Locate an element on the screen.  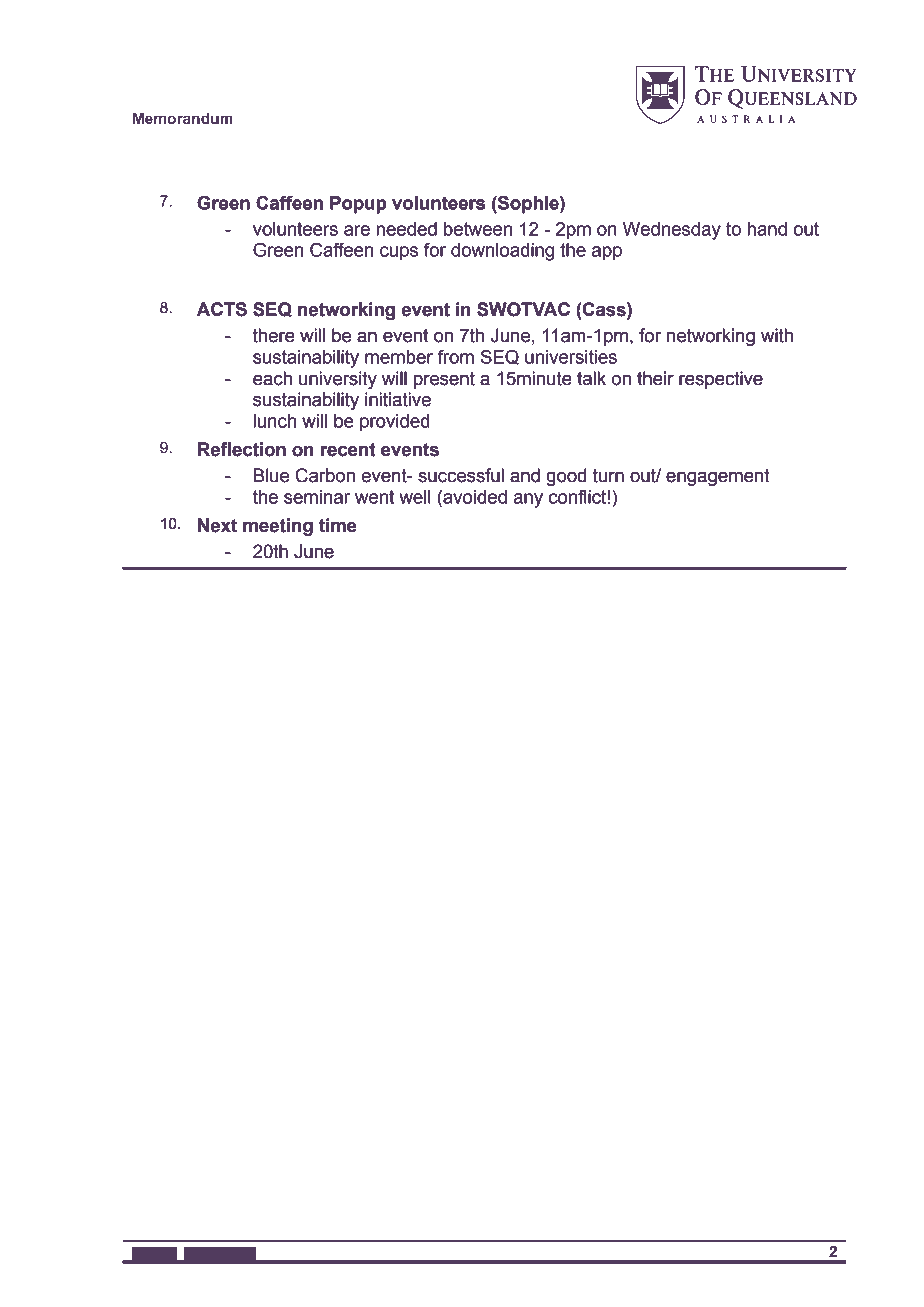
Memorandum is located at coordinates (183, 118).
